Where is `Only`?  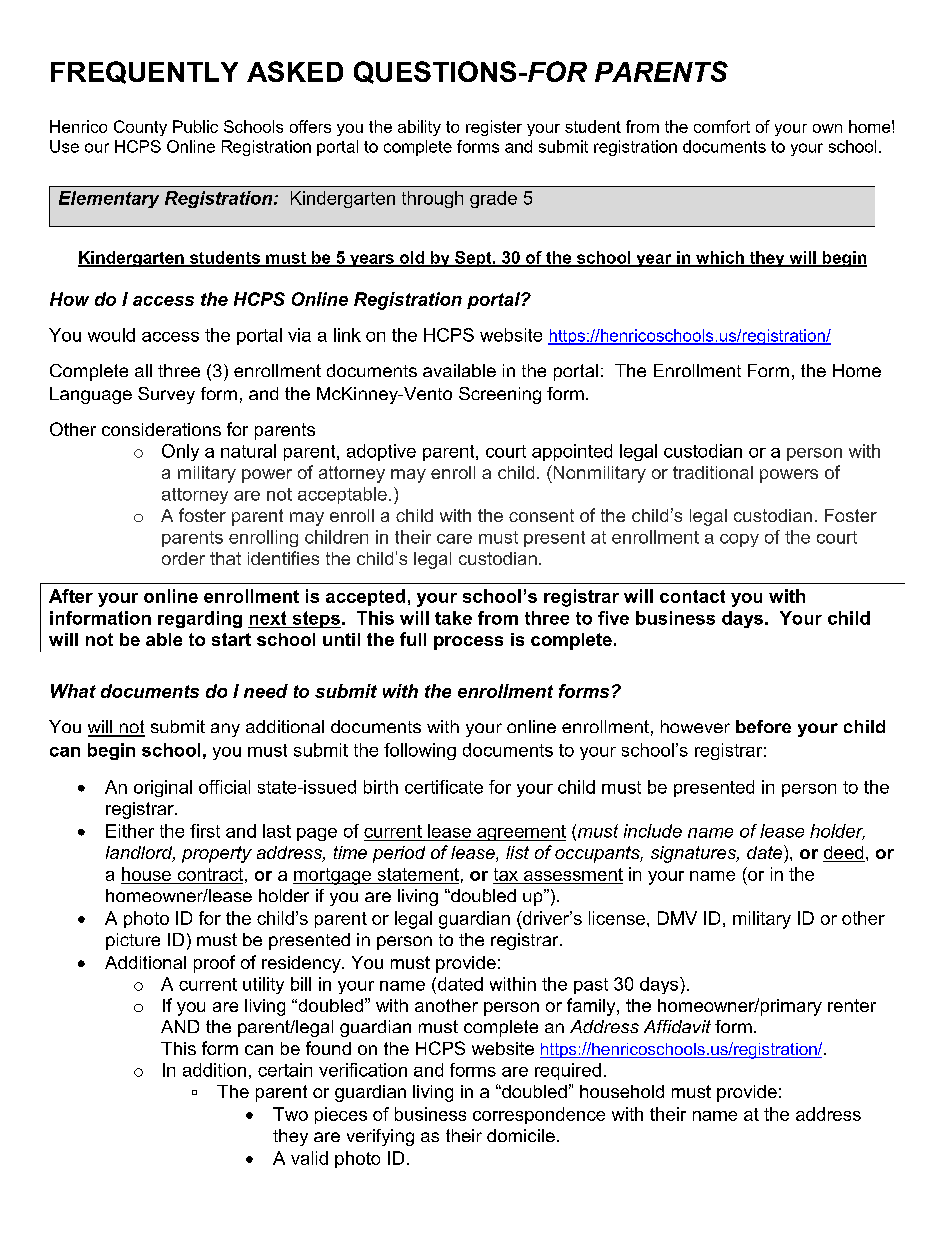
Only is located at coordinates (180, 452).
